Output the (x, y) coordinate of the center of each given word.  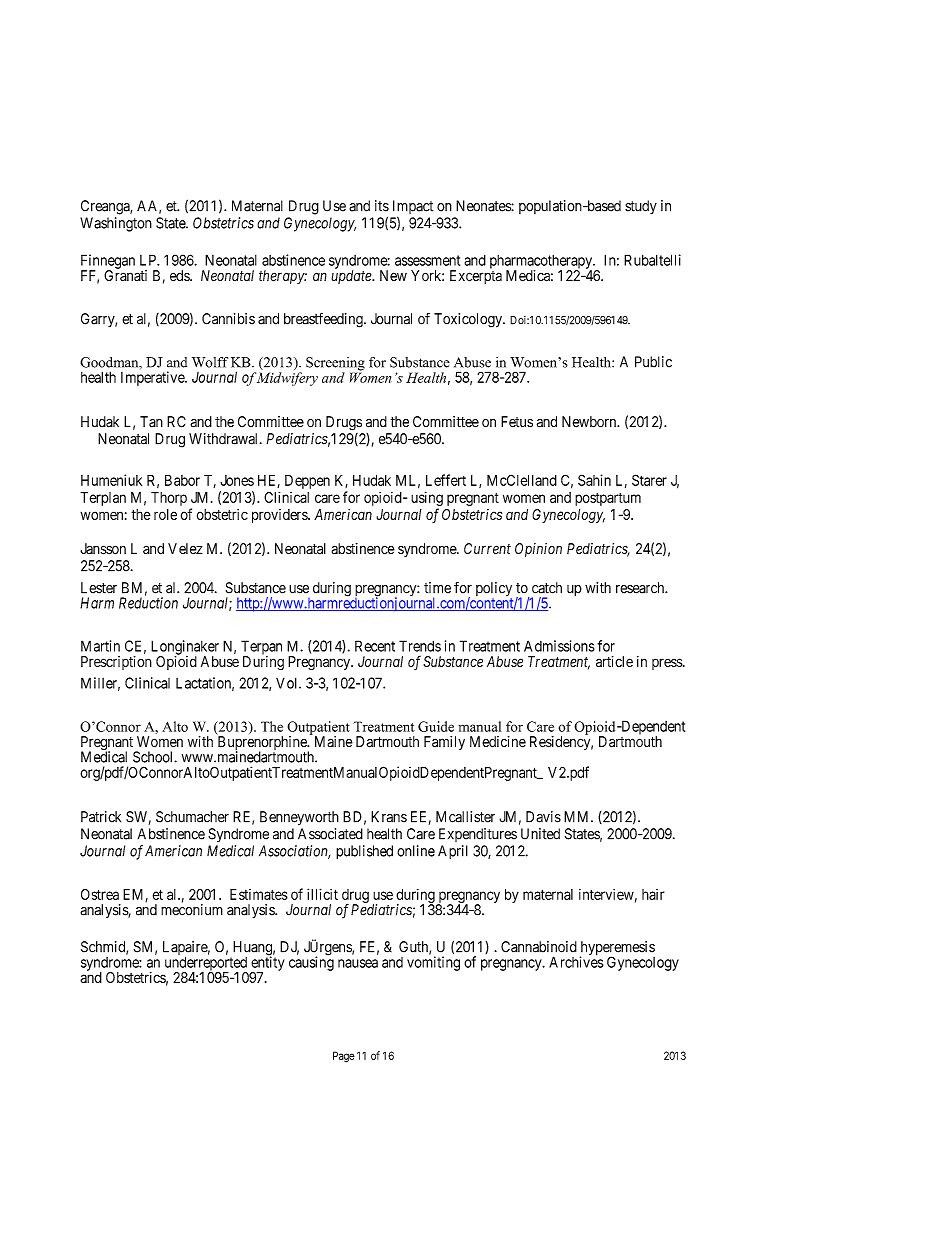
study (641, 207)
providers (280, 516)
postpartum (608, 499)
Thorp (169, 499)
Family (444, 743)
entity (268, 964)
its (382, 206)
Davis (543, 817)
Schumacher (192, 817)
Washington (116, 224)
